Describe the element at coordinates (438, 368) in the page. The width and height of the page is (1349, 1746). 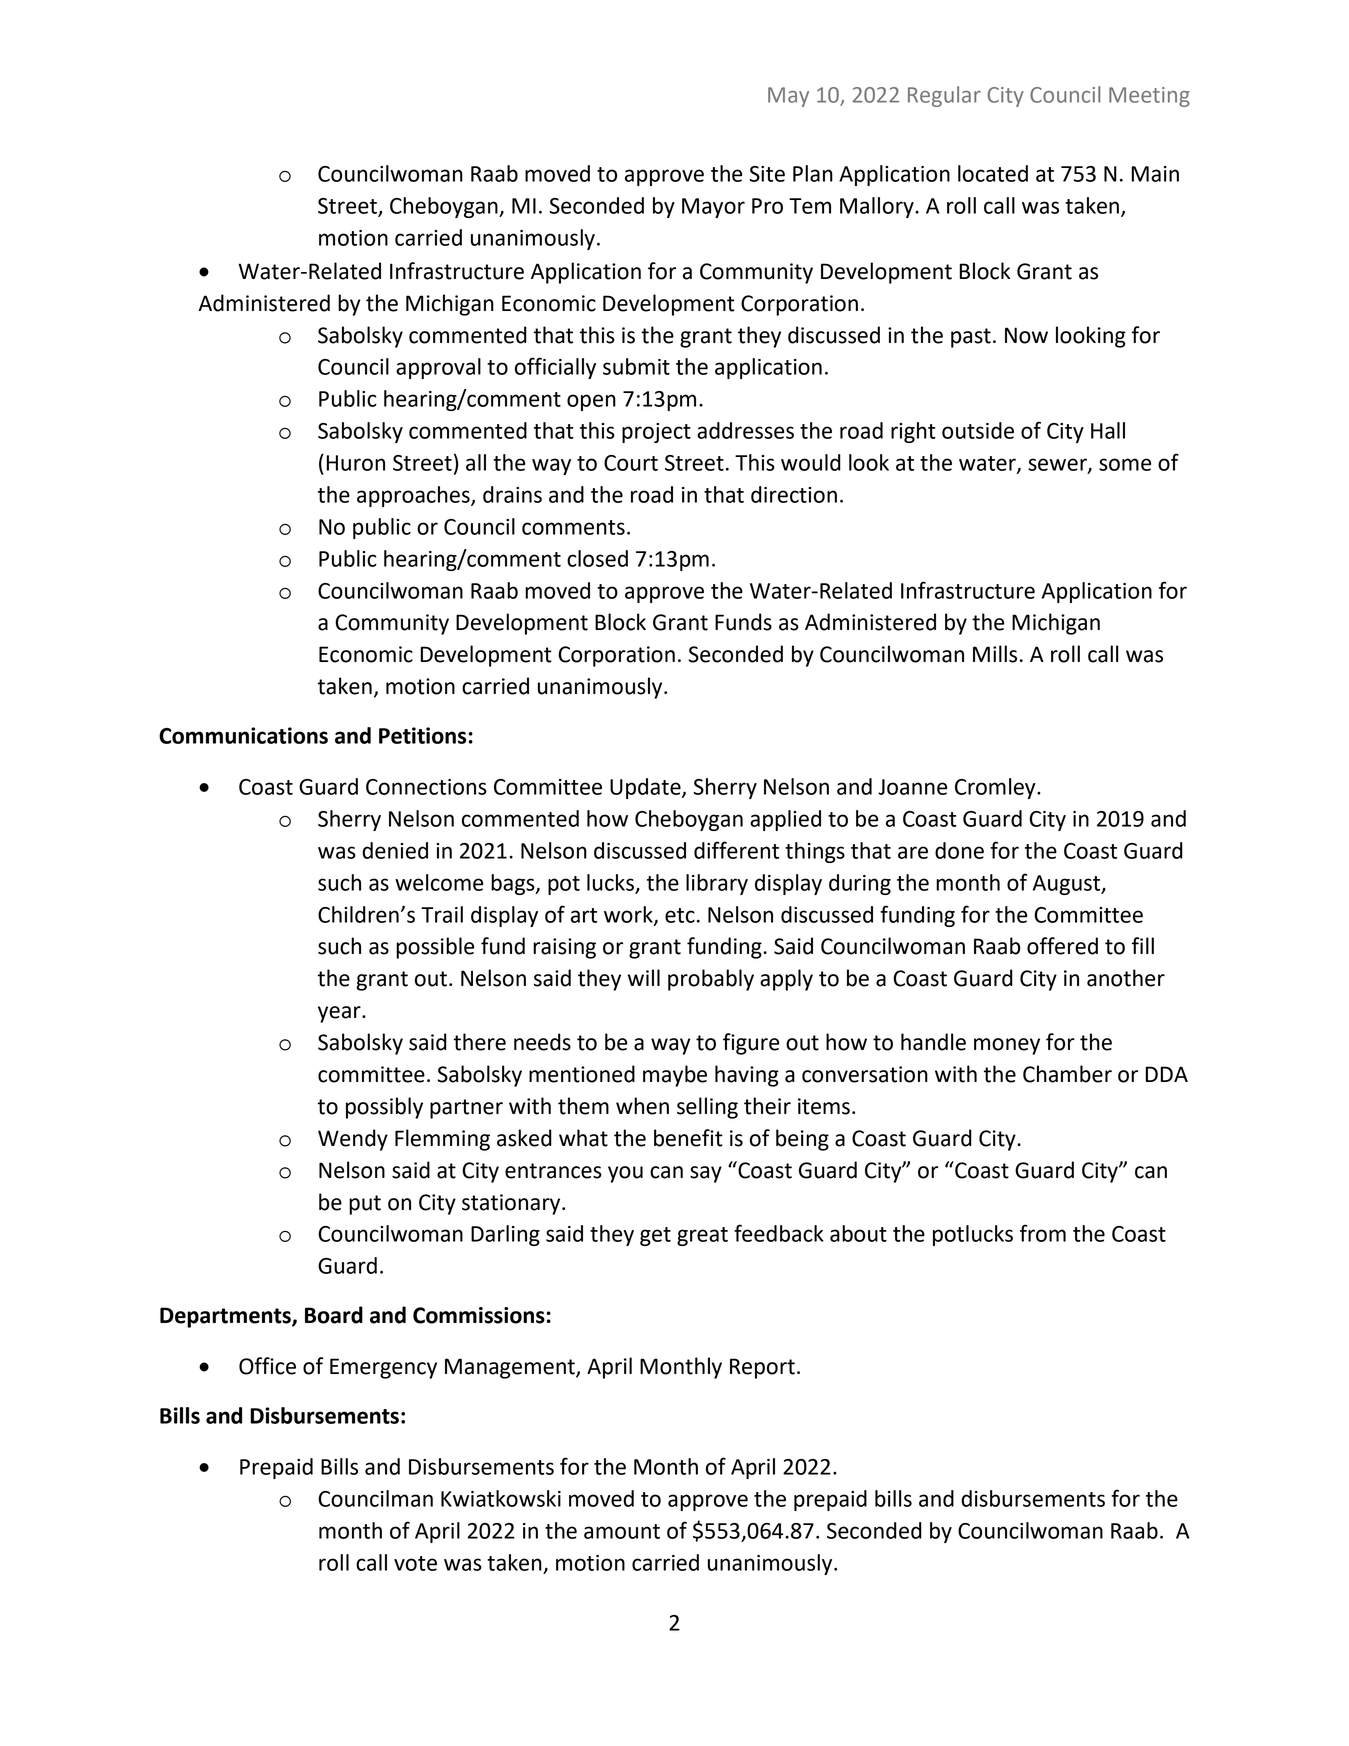
I see `approval` at that location.
